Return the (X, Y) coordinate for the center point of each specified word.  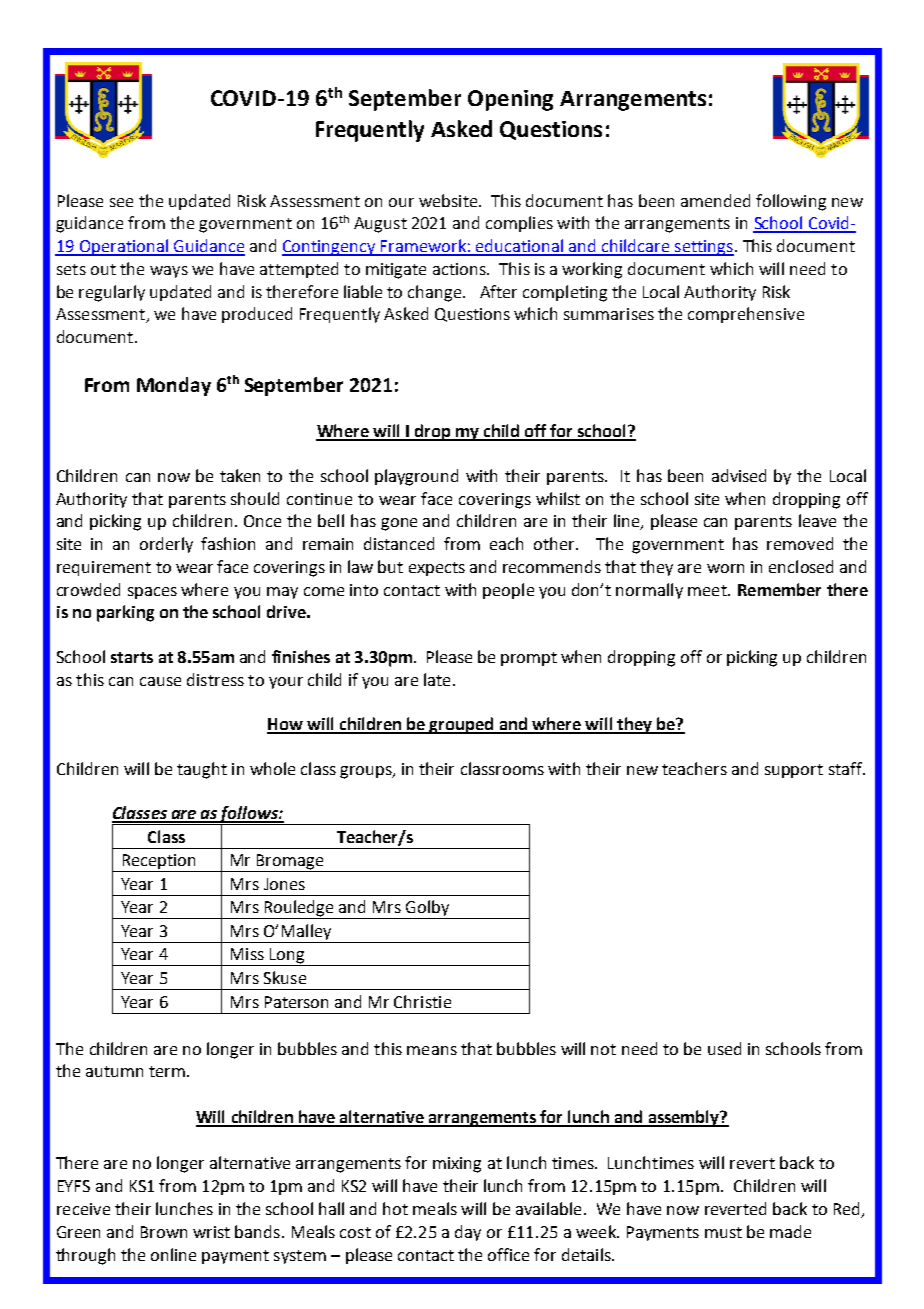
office (508, 1254)
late (437, 679)
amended (715, 200)
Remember (779, 589)
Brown (164, 1232)
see (121, 202)
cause (160, 681)
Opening (510, 100)
